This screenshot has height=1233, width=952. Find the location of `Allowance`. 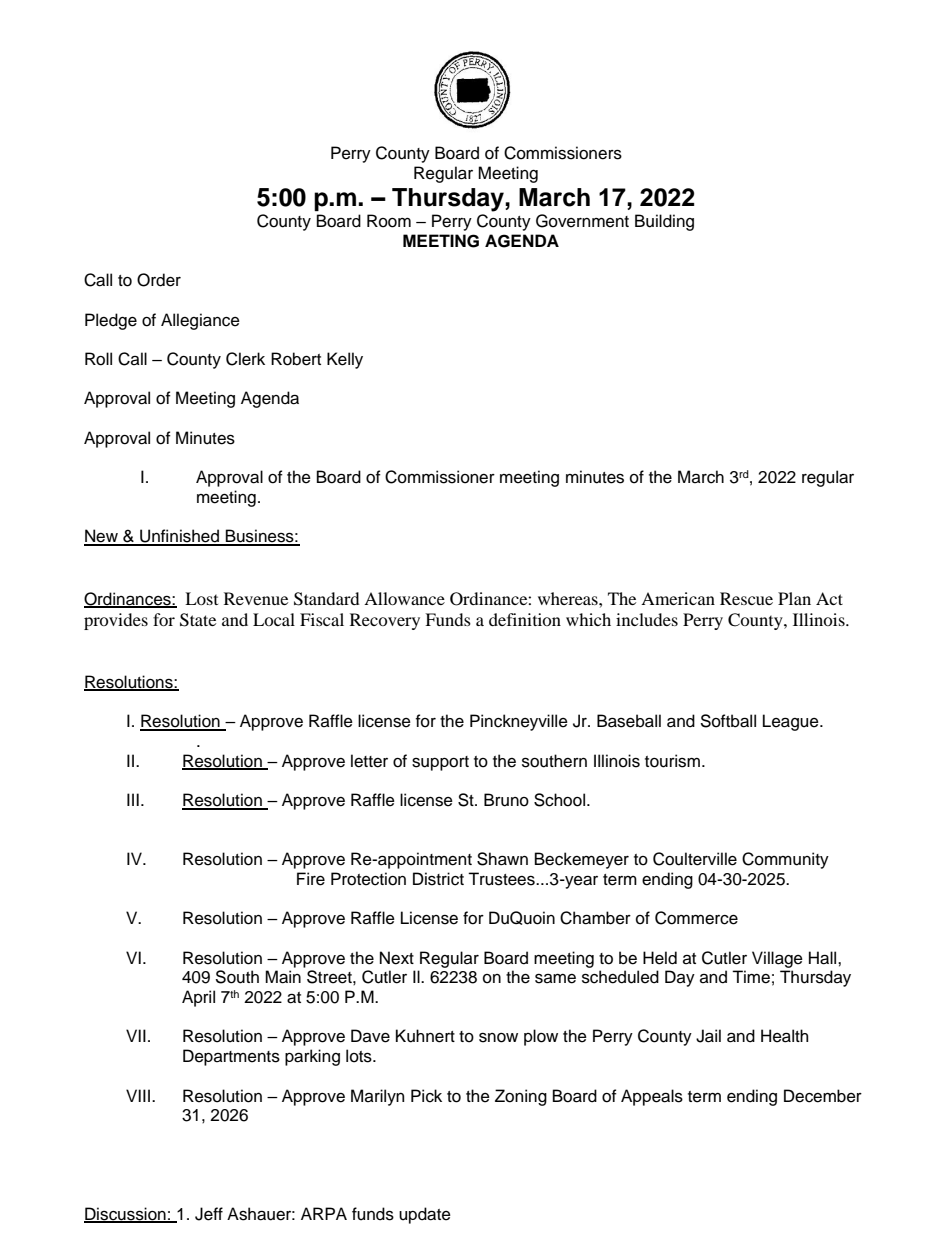

Allowance is located at coordinates (404, 598).
